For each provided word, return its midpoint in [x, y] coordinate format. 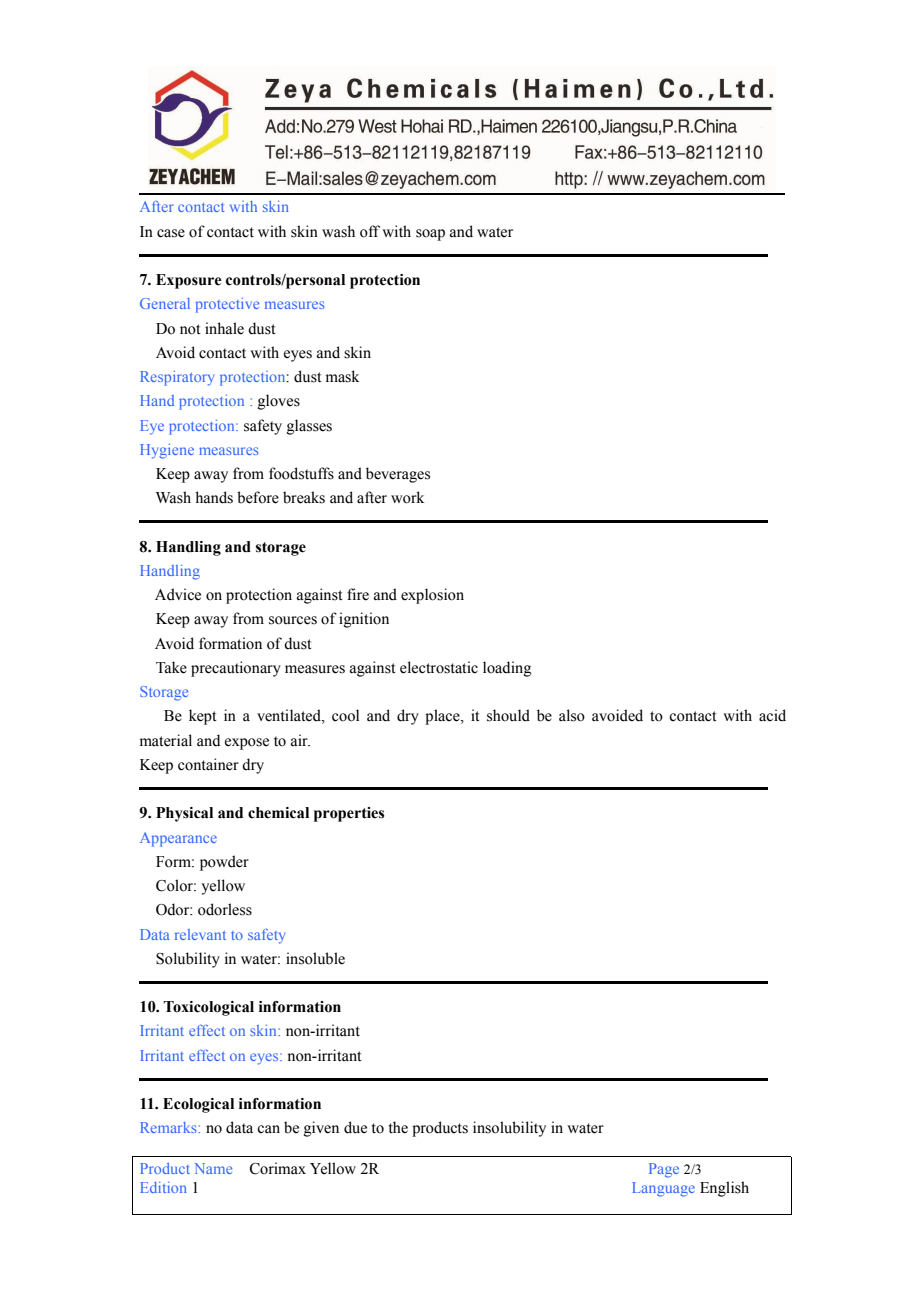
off [370, 231]
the [398, 1127]
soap [430, 235]
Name [213, 1168]
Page [664, 1170]
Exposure [189, 281]
